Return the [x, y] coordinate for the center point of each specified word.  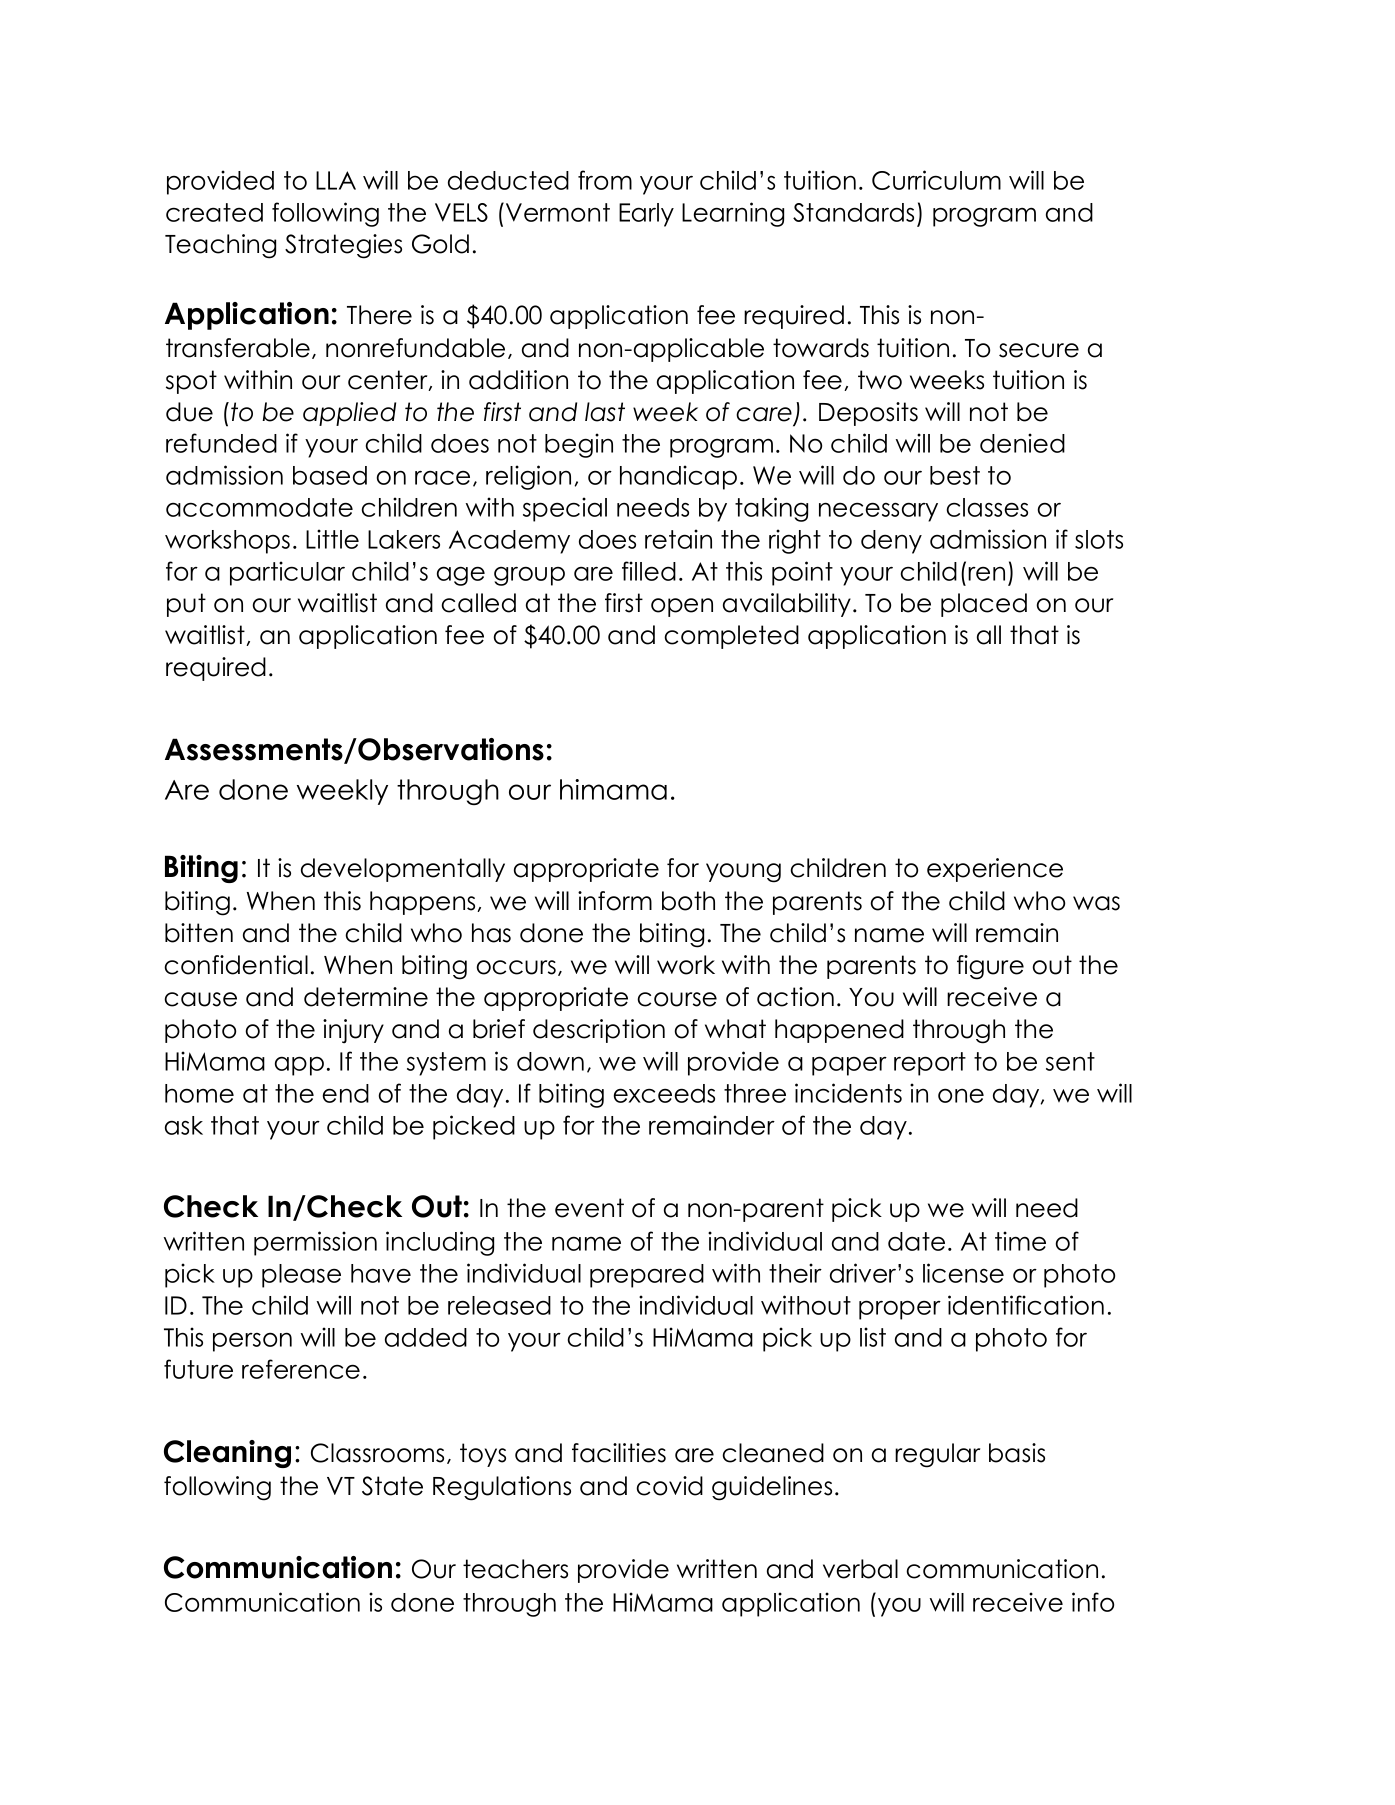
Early [646, 215]
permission [315, 1243]
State [392, 1486]
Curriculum [936, 180]
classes [987, 507]
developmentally [403, 870]
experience [995, 870]
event [589, 1208]
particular [287, 573]
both [688, 901]
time [1020, 1241]
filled [649, 571]
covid [669, 1486]
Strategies [343, 246]
